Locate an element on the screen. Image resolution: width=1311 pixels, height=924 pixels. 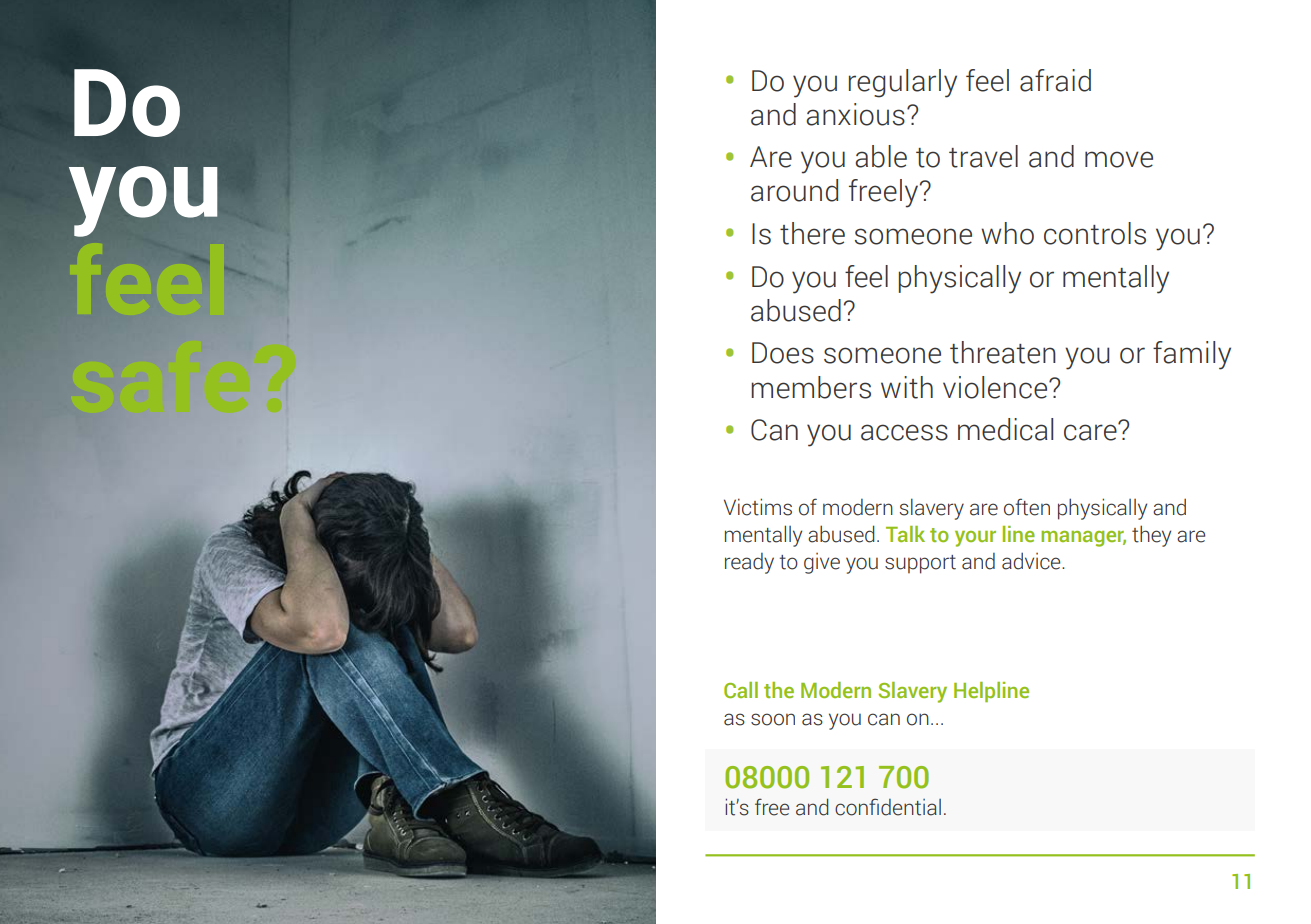
move is located at coordinates (1119, 159).
